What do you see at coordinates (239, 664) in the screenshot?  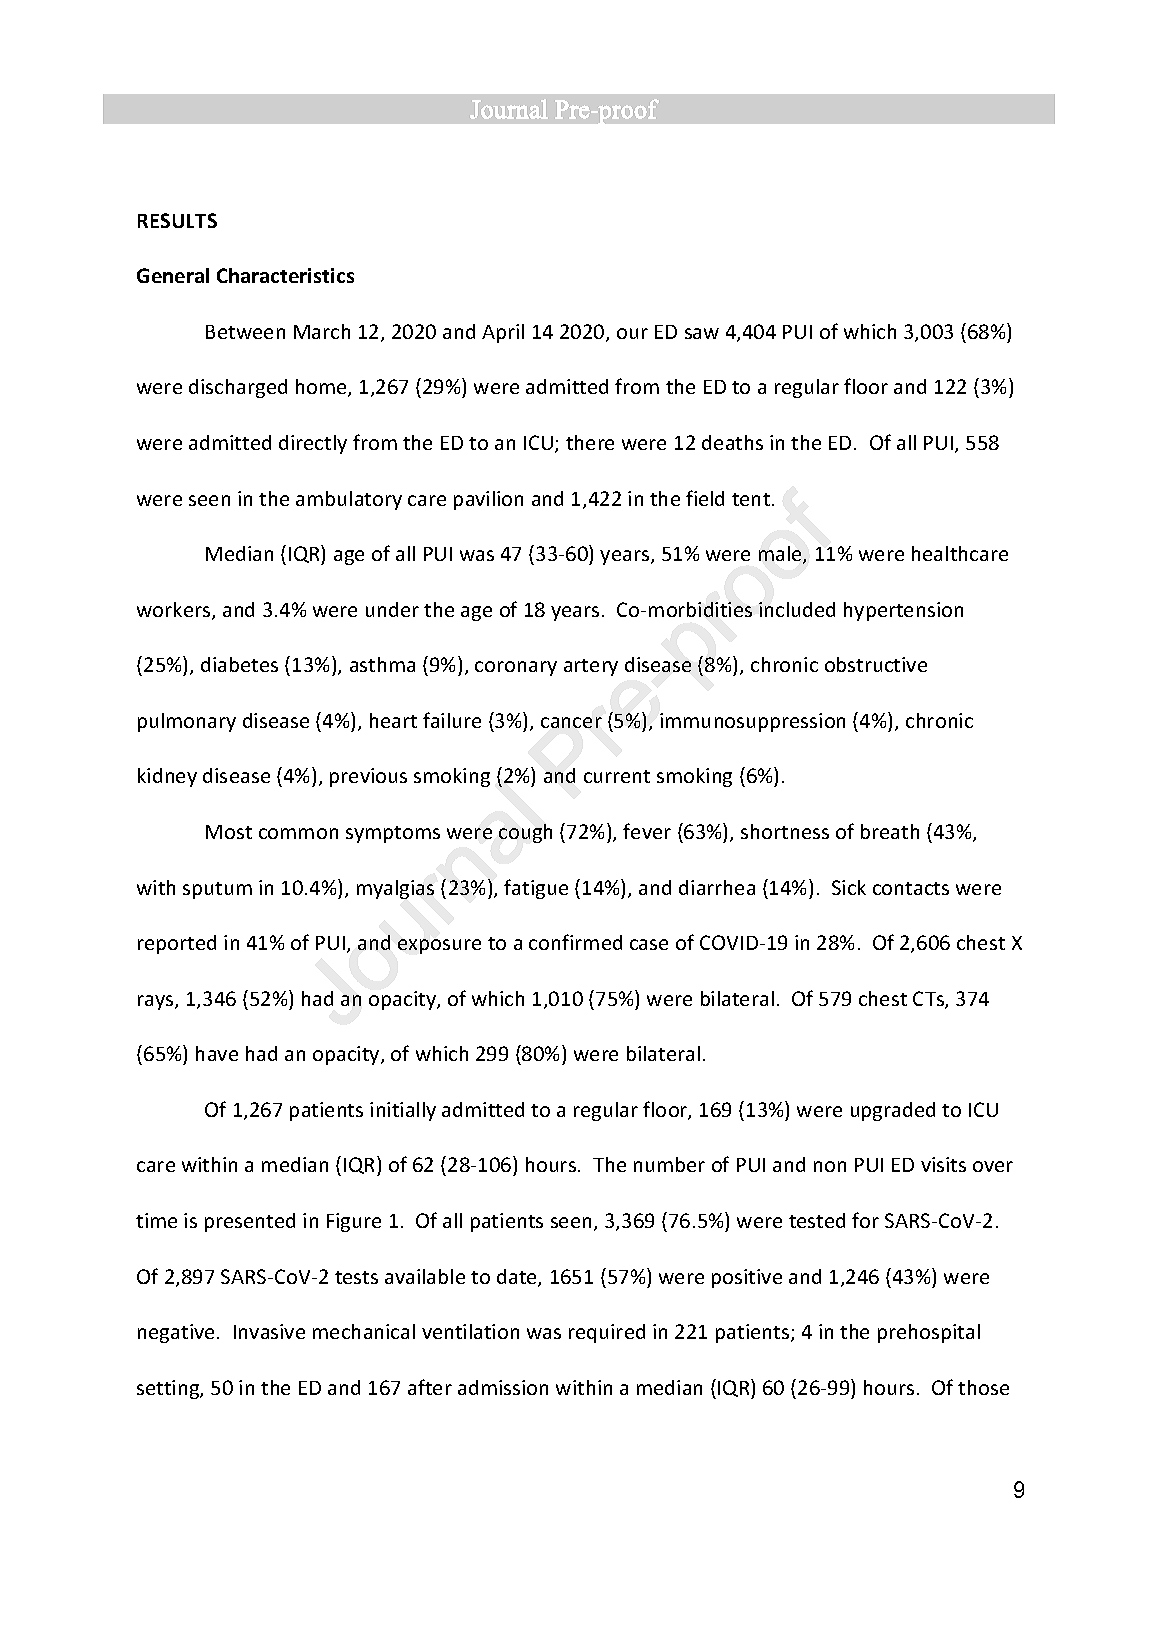 I see `diabetes` at bounding box center [239, 664].
